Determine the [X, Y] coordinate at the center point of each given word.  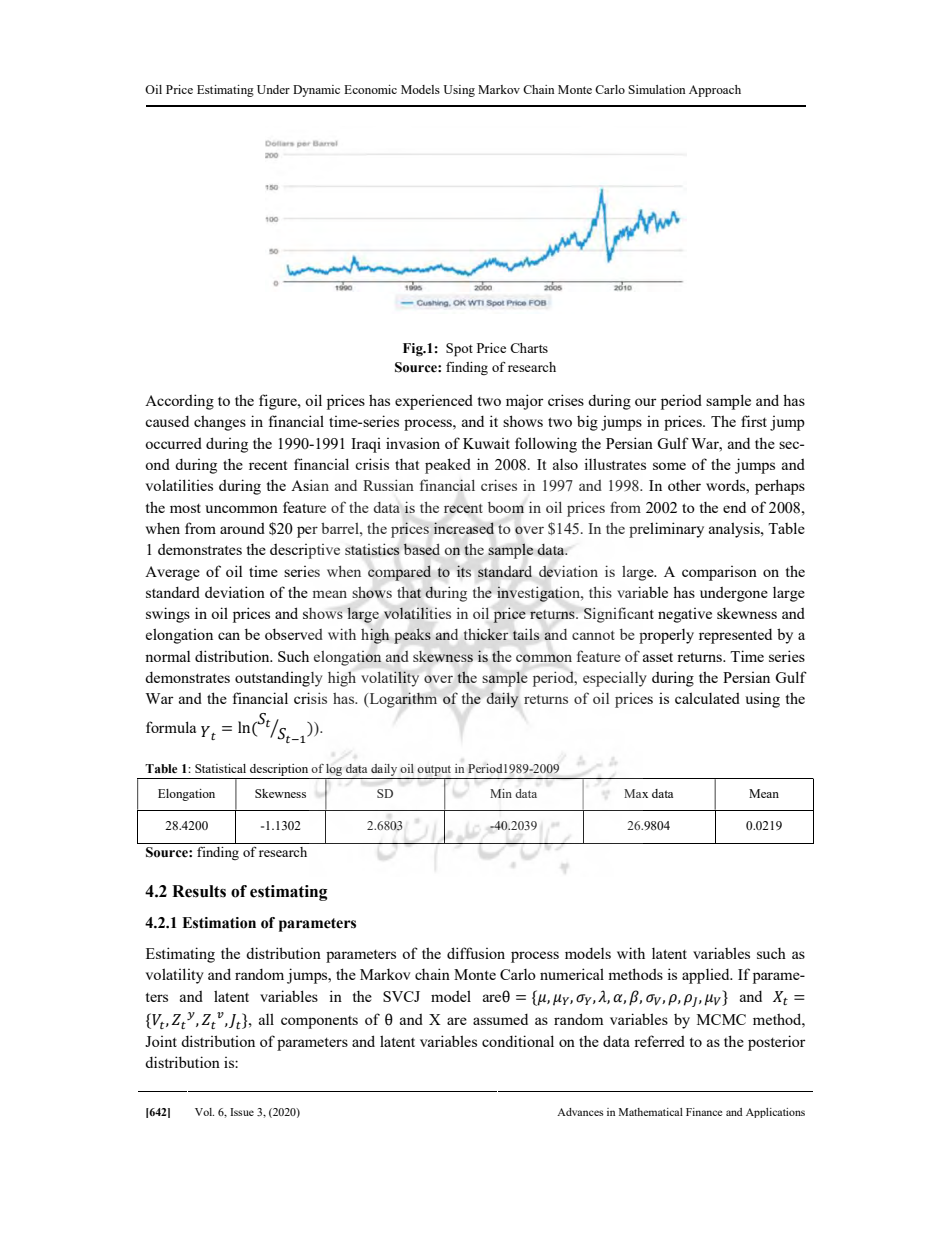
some [669, 466]
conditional [518, 1041]
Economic [370, 89]
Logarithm [402, 700]
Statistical [220, 768]
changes [220, 423]
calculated [707, 698]
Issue [242, 1112]
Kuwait [486, 443]
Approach [715, 91]
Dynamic [316, 91]
